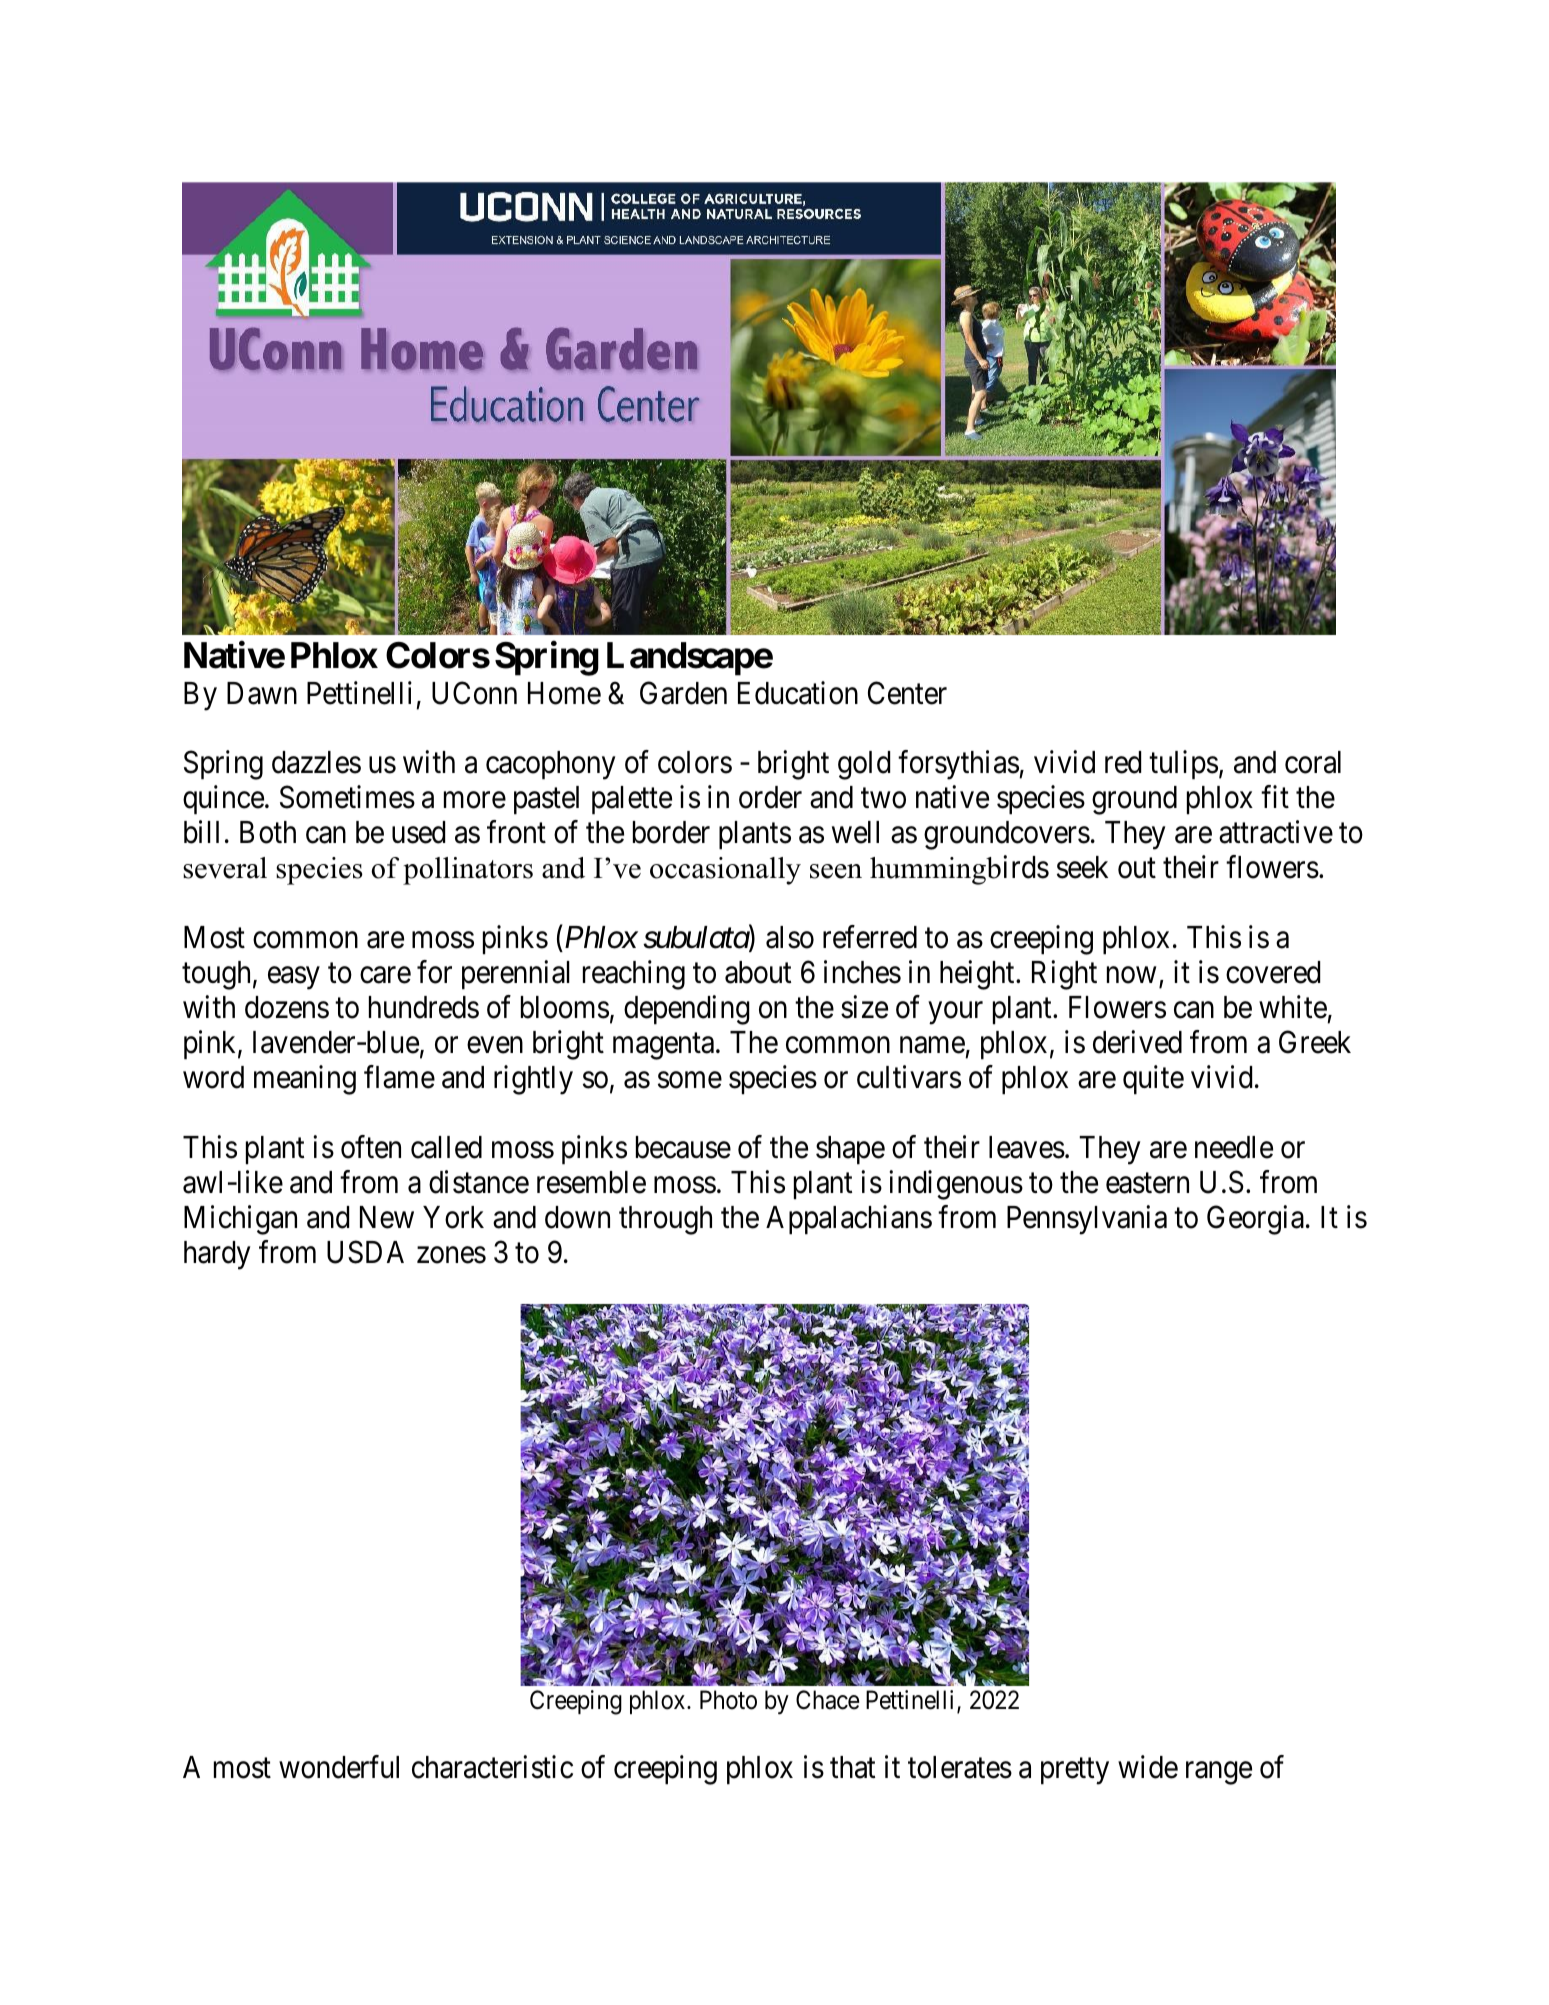 The width and height of the document is (1549, 2005). Describe the element at coordinates (728, 1700) in the document. I see `Photo` at that location.
